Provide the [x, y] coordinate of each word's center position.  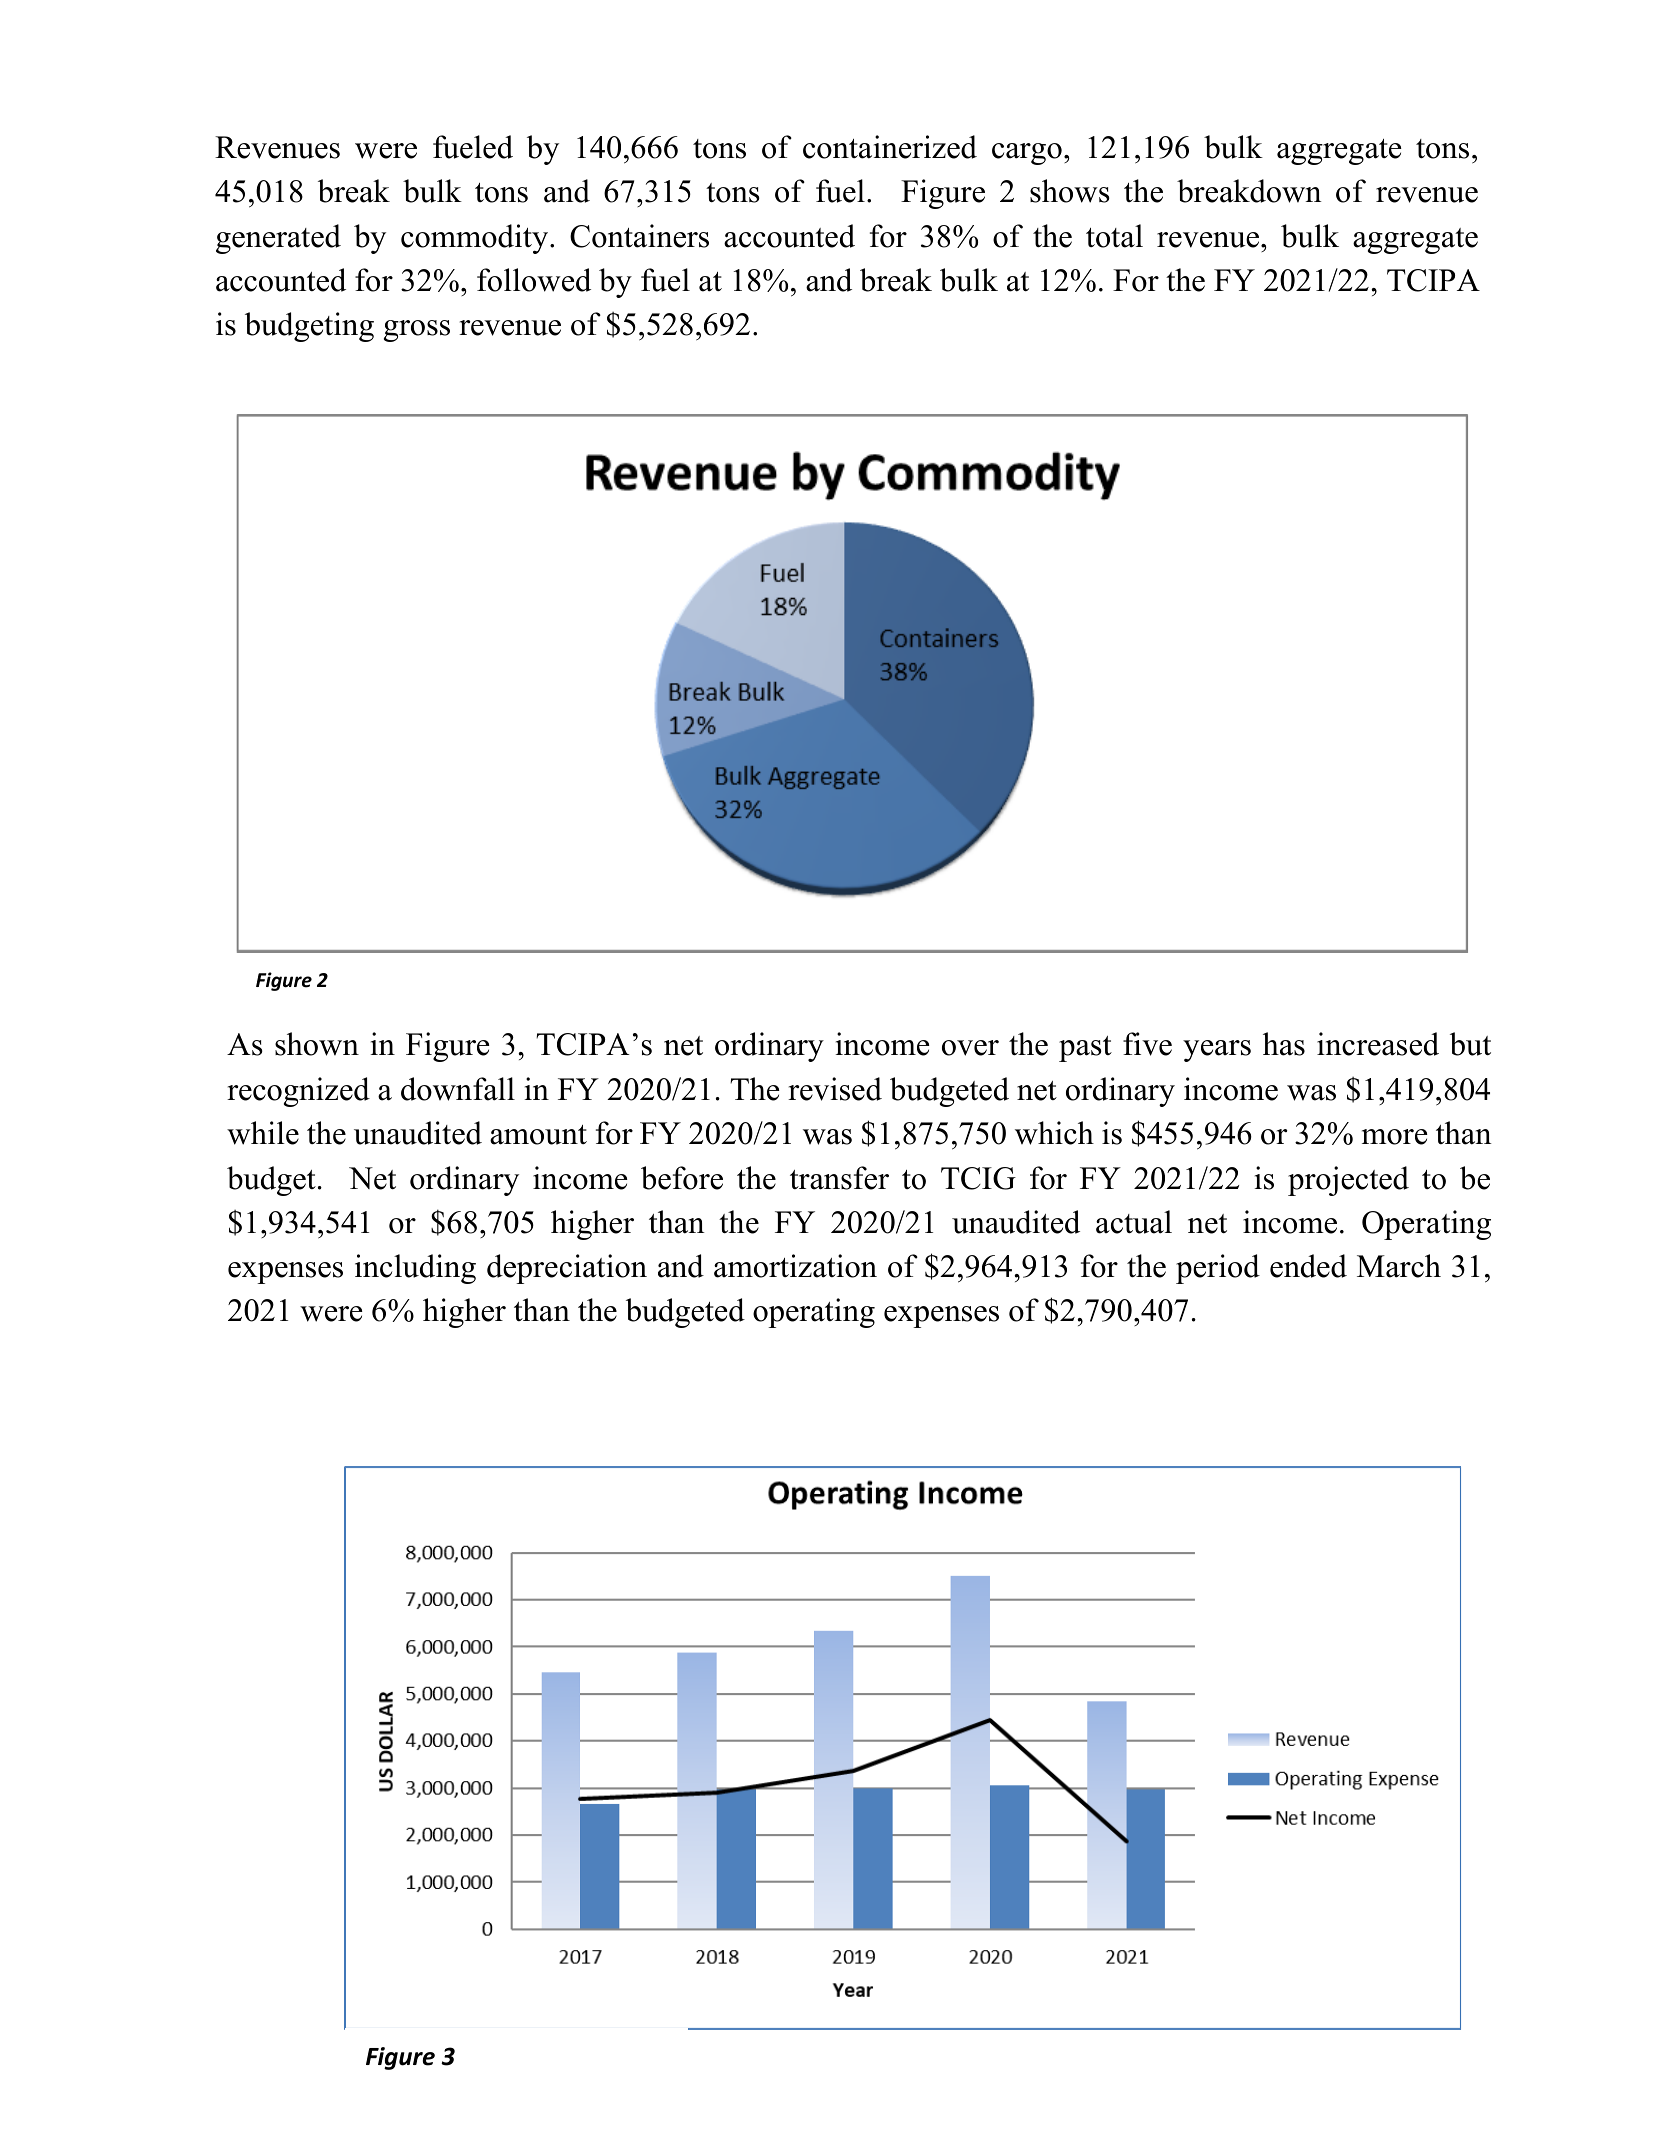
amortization [795, 1266]
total [1114, 236]
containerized [890, 147]
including [415, 1269]
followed [534, 280]
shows [1070, 191]
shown [317, 1044]
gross [417, 331]
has [1284, 1044]
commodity [476, 239]
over [970, 1048]
